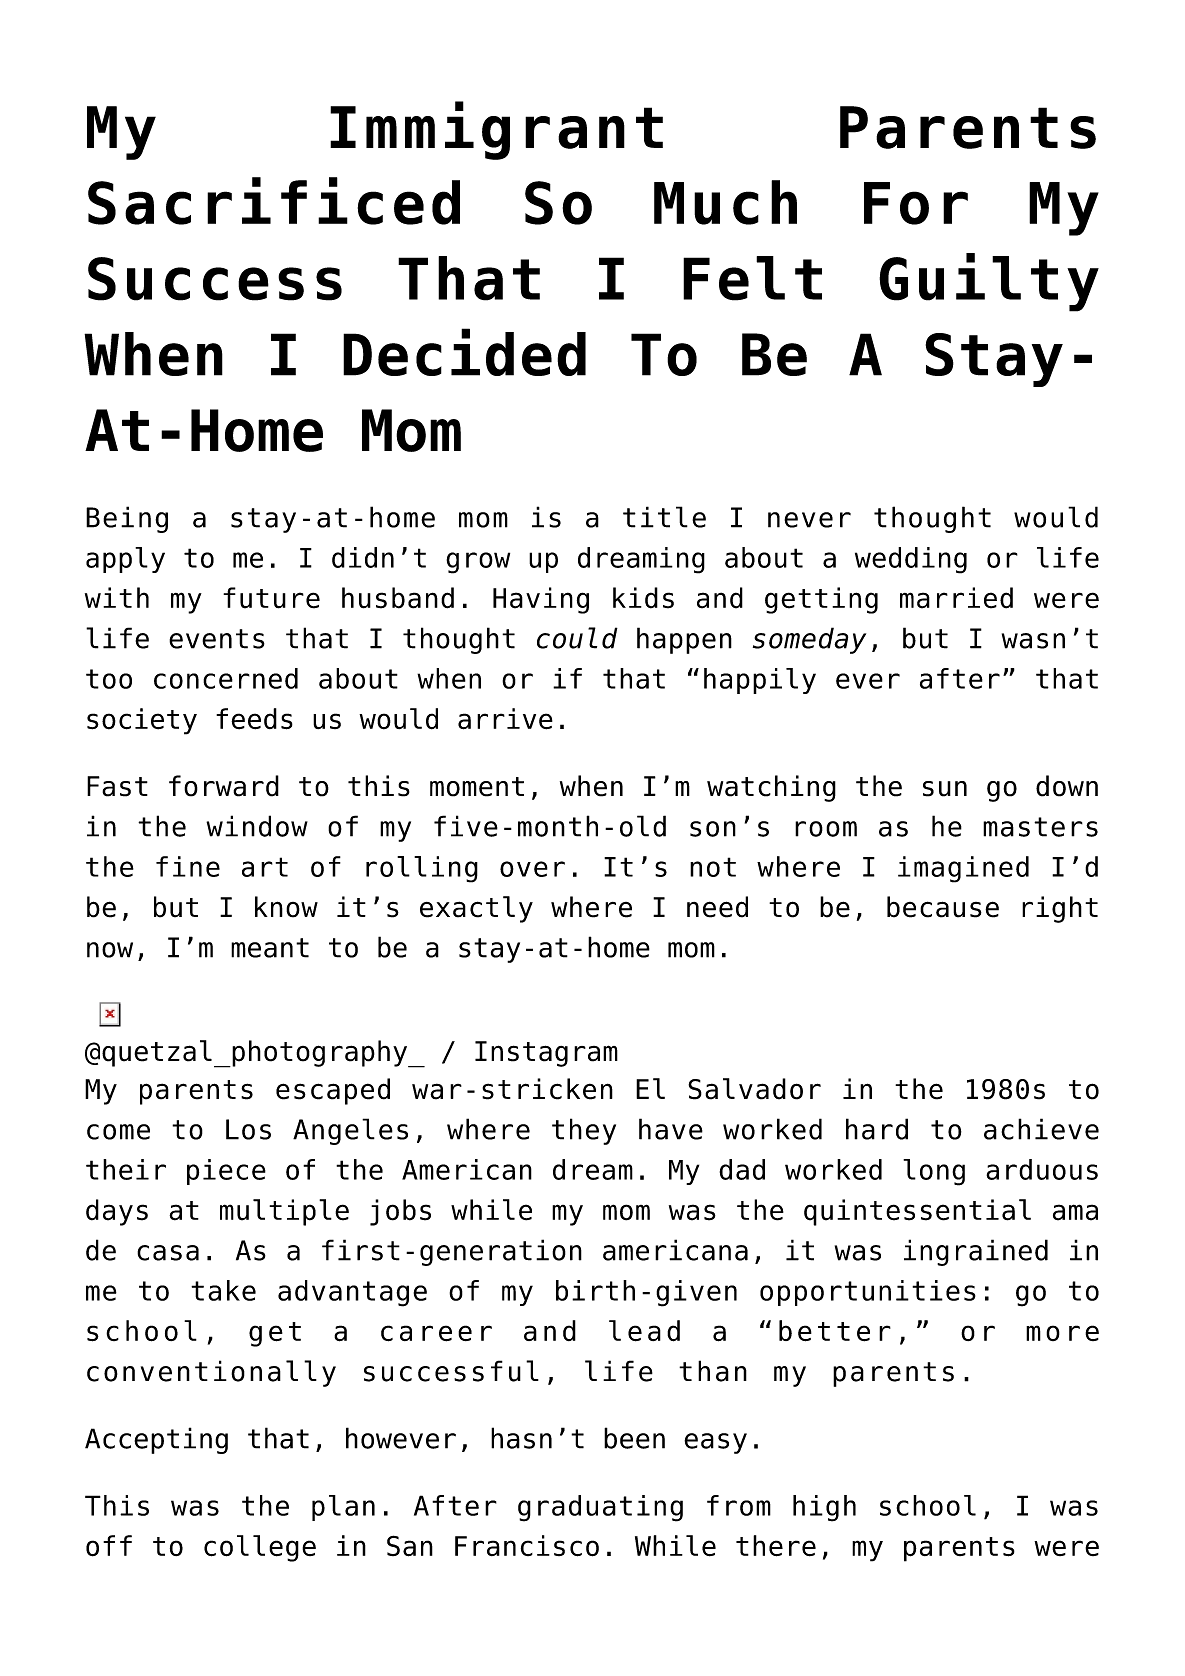 This page has height=1676, width=1185. What do you see at coordinates (577, 638) in the page?
I see `could` at bounding box center [577, 638].
